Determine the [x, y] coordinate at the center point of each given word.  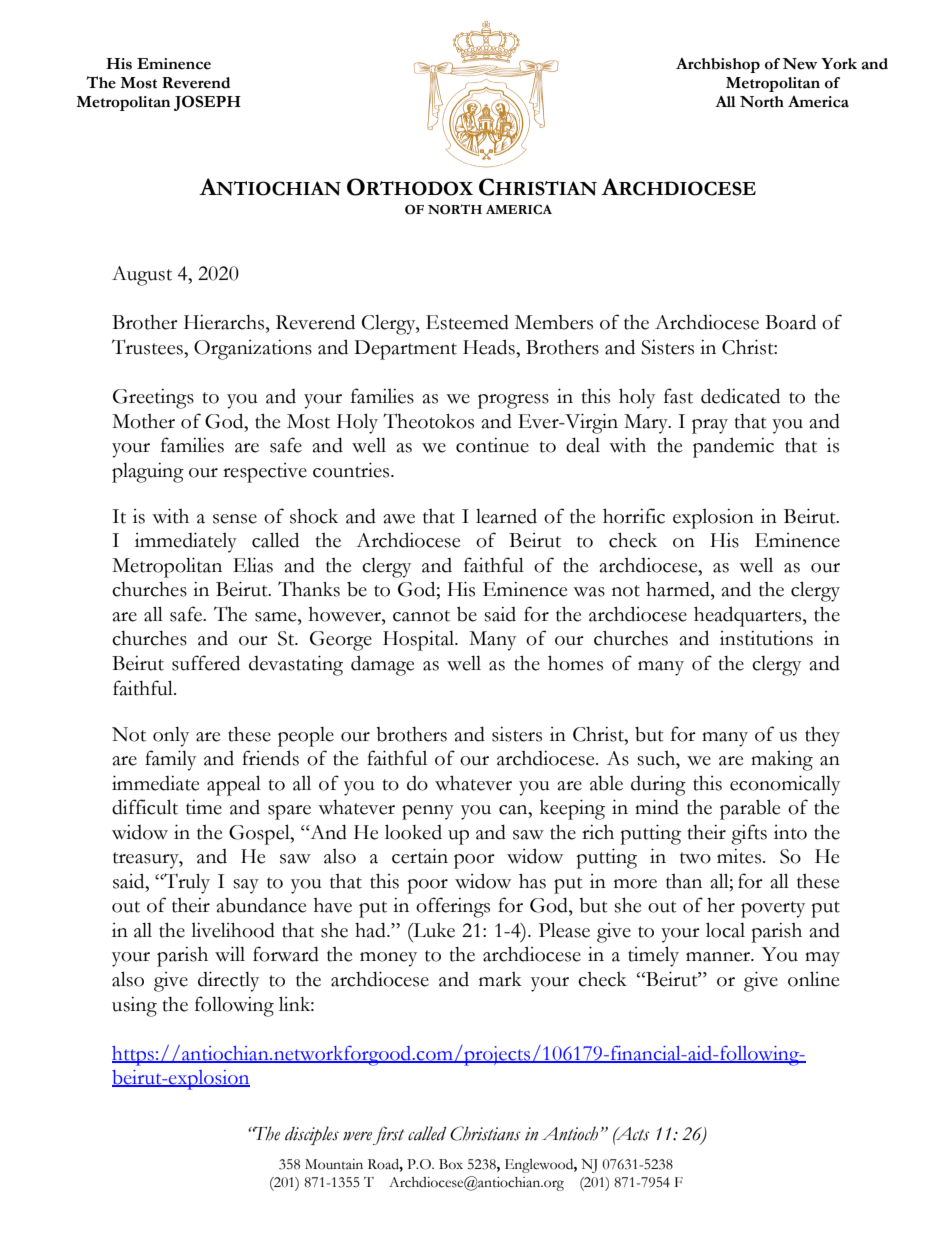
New [800, 64]
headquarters [749, 616]
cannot [421, 616]
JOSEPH [207, 103]
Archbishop [718, 65]
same [277, 617]
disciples [312, 1135]
